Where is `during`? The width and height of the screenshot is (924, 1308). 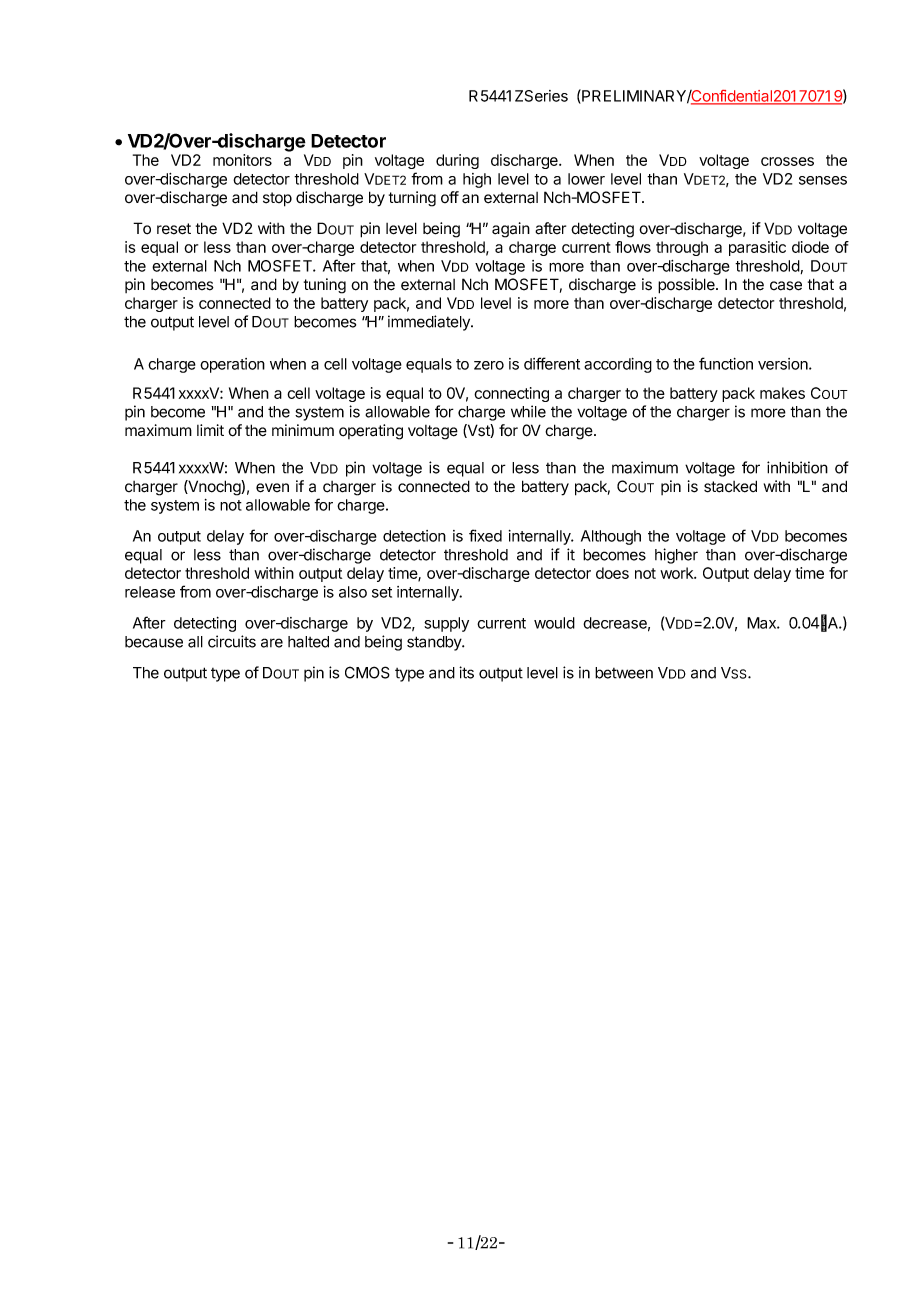 during is located at coordinates (457, 161).
